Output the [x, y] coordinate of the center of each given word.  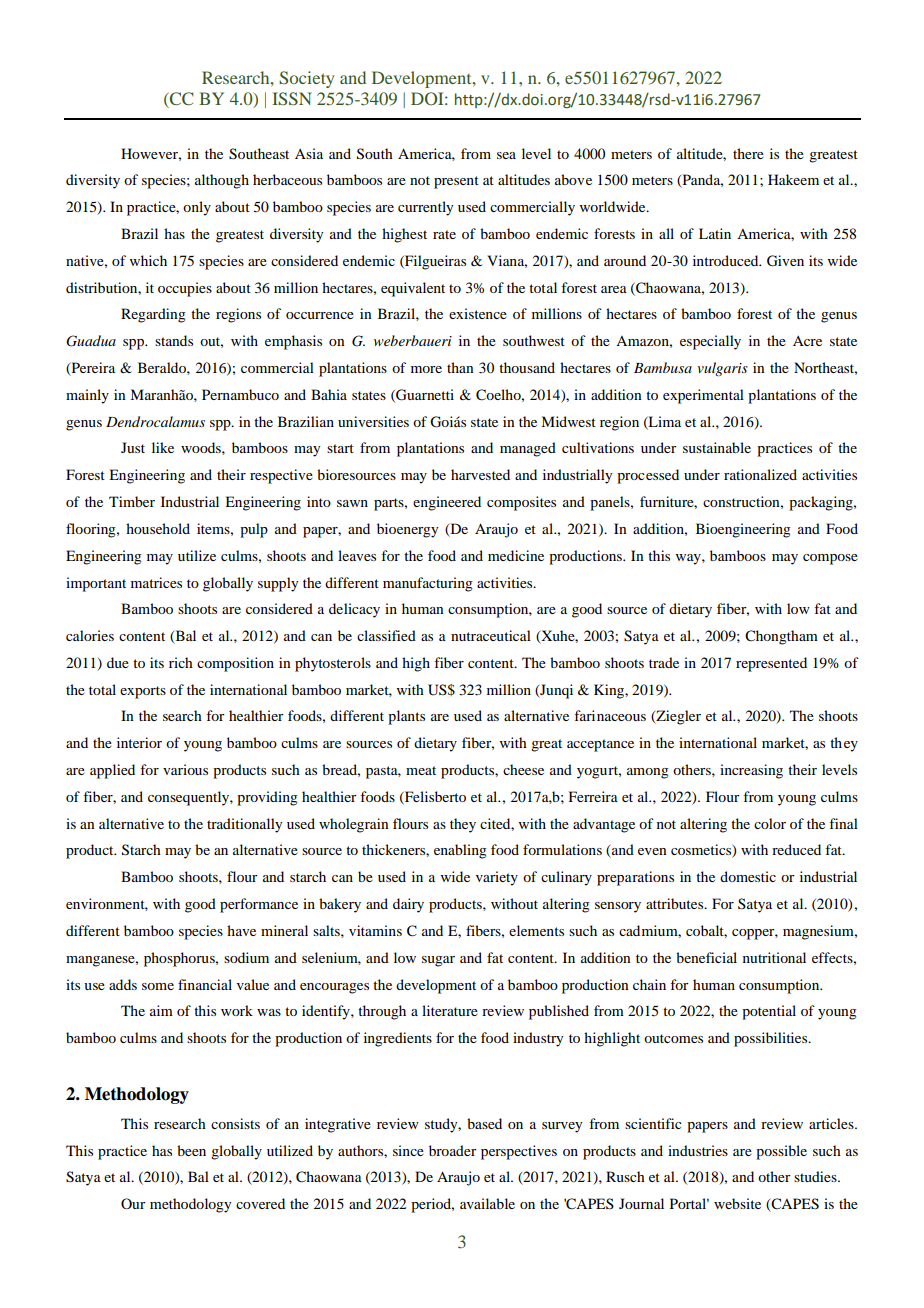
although [222, 181]
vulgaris [722, 369]
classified [386, 635]
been [191, 1150]
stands [174, 340]
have [241, 930]
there [748, 153]
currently [425, 208]
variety [497, 878]
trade [664, 662]
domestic [748, 876]
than [460, 367]
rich [181, 662]
